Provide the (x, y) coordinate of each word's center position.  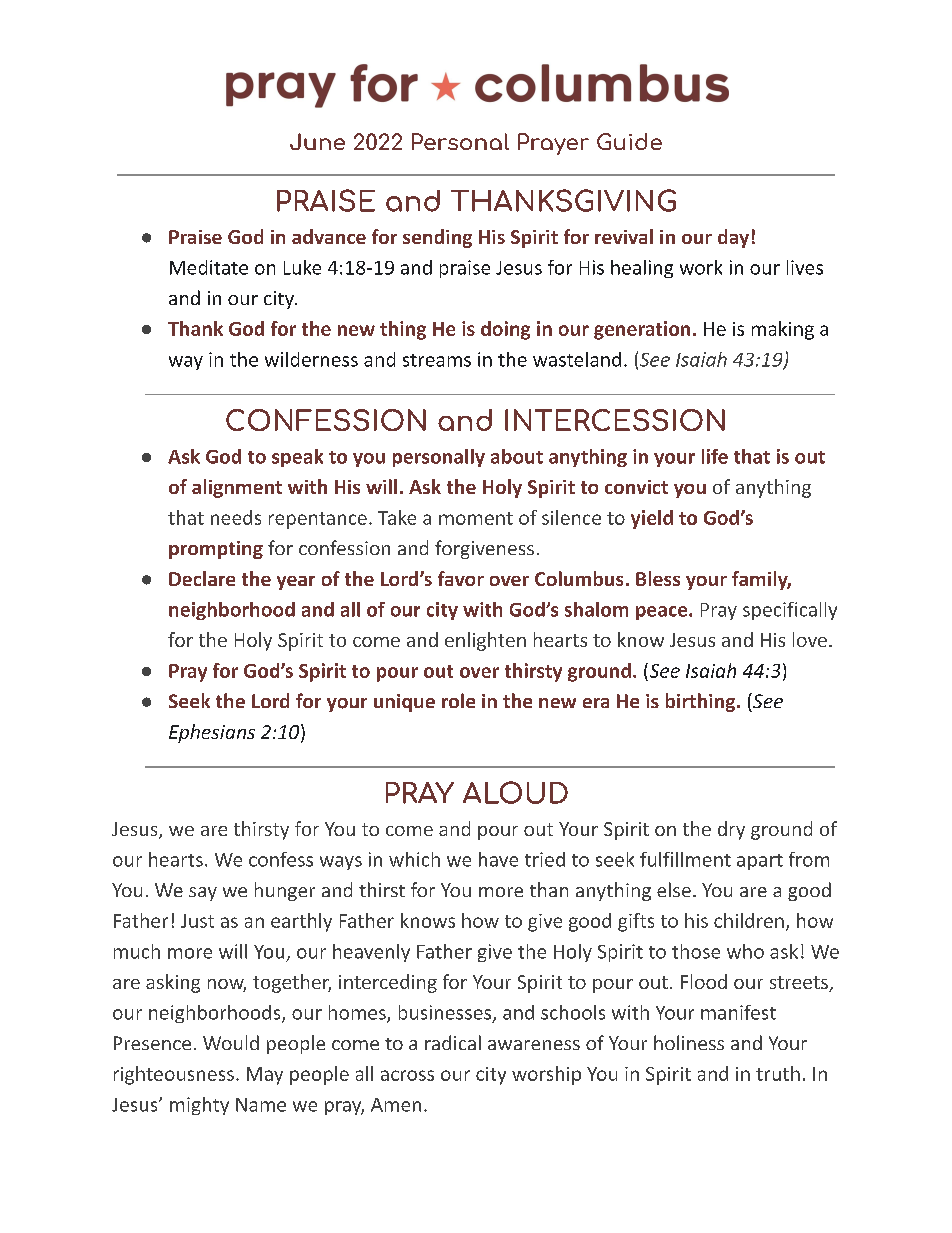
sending (437, 238)
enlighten (485, 641)
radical (453, 1042)
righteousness (174, 1075)
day (733, 238)
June (317, 141)
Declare (202, 578)
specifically (790, 611)
